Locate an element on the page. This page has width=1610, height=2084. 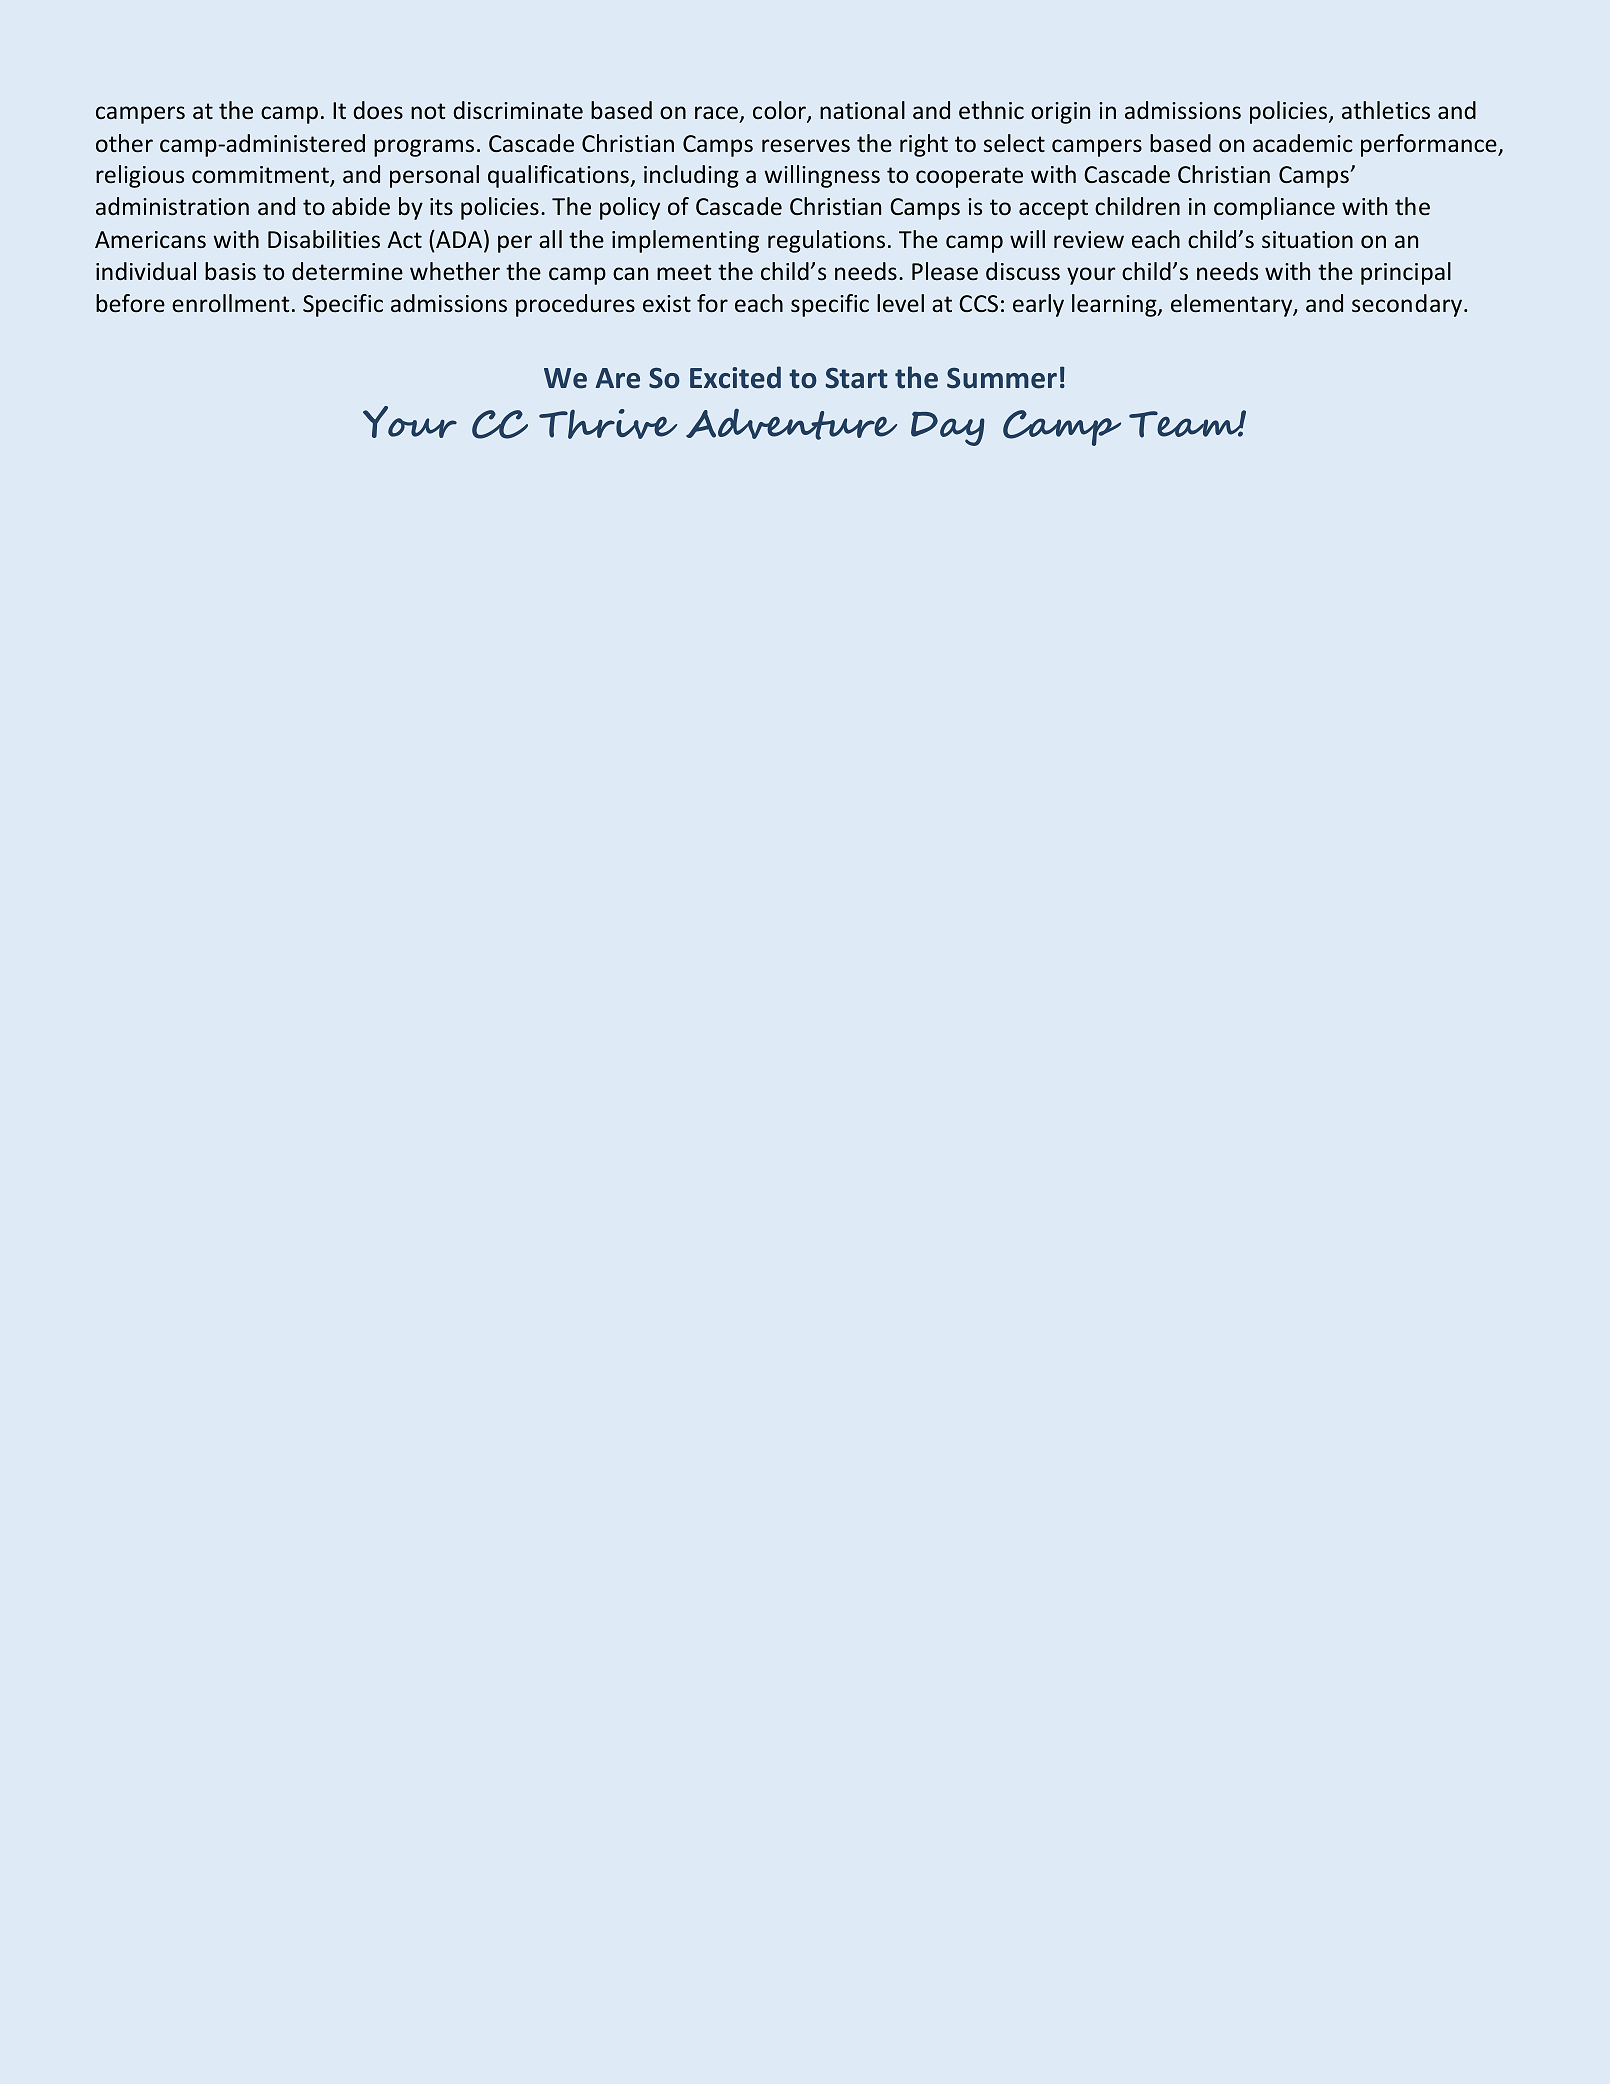
color is located at coordinates (780, 111).
